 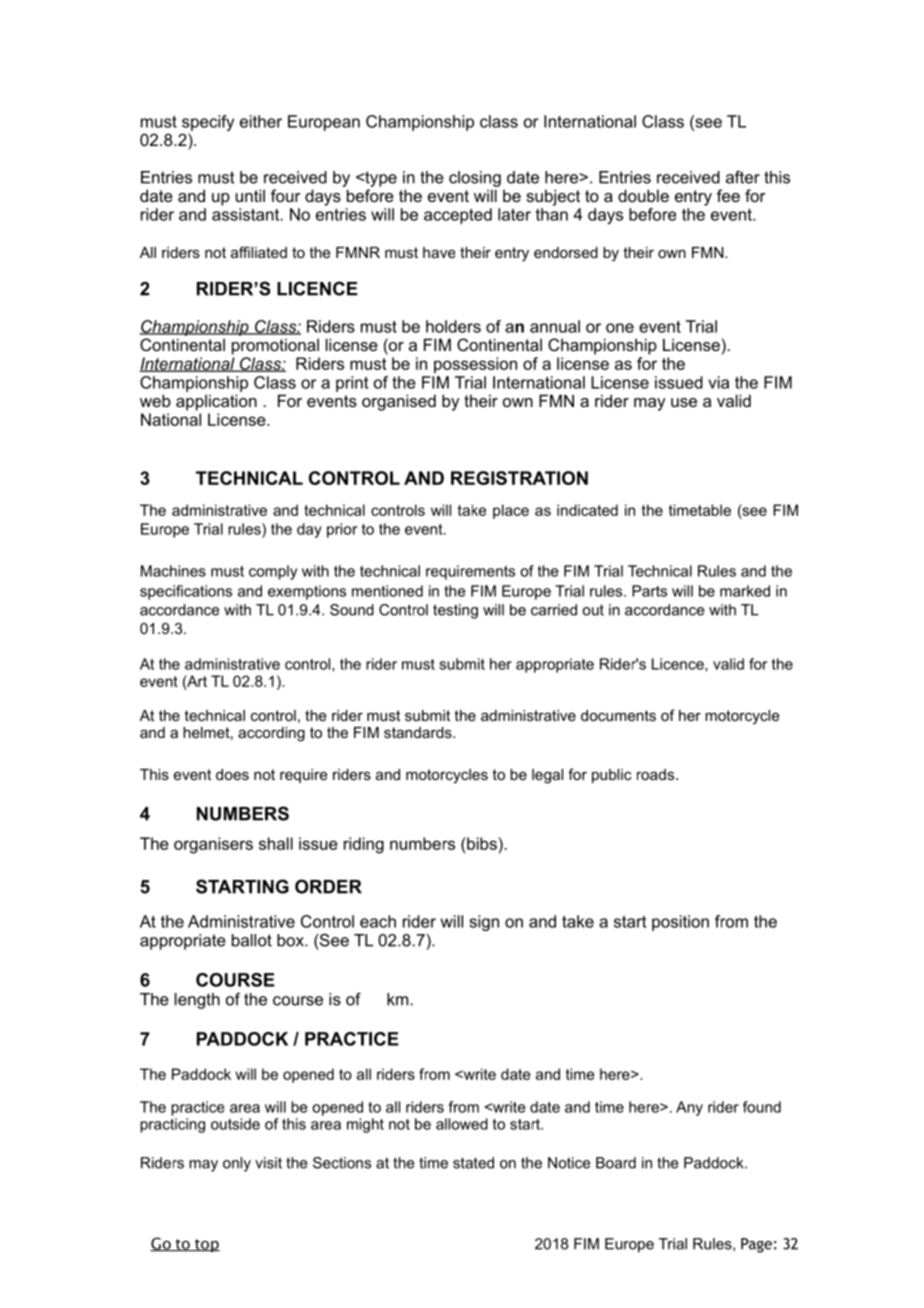 I want to click on top, so click(x=206, y=1245).
